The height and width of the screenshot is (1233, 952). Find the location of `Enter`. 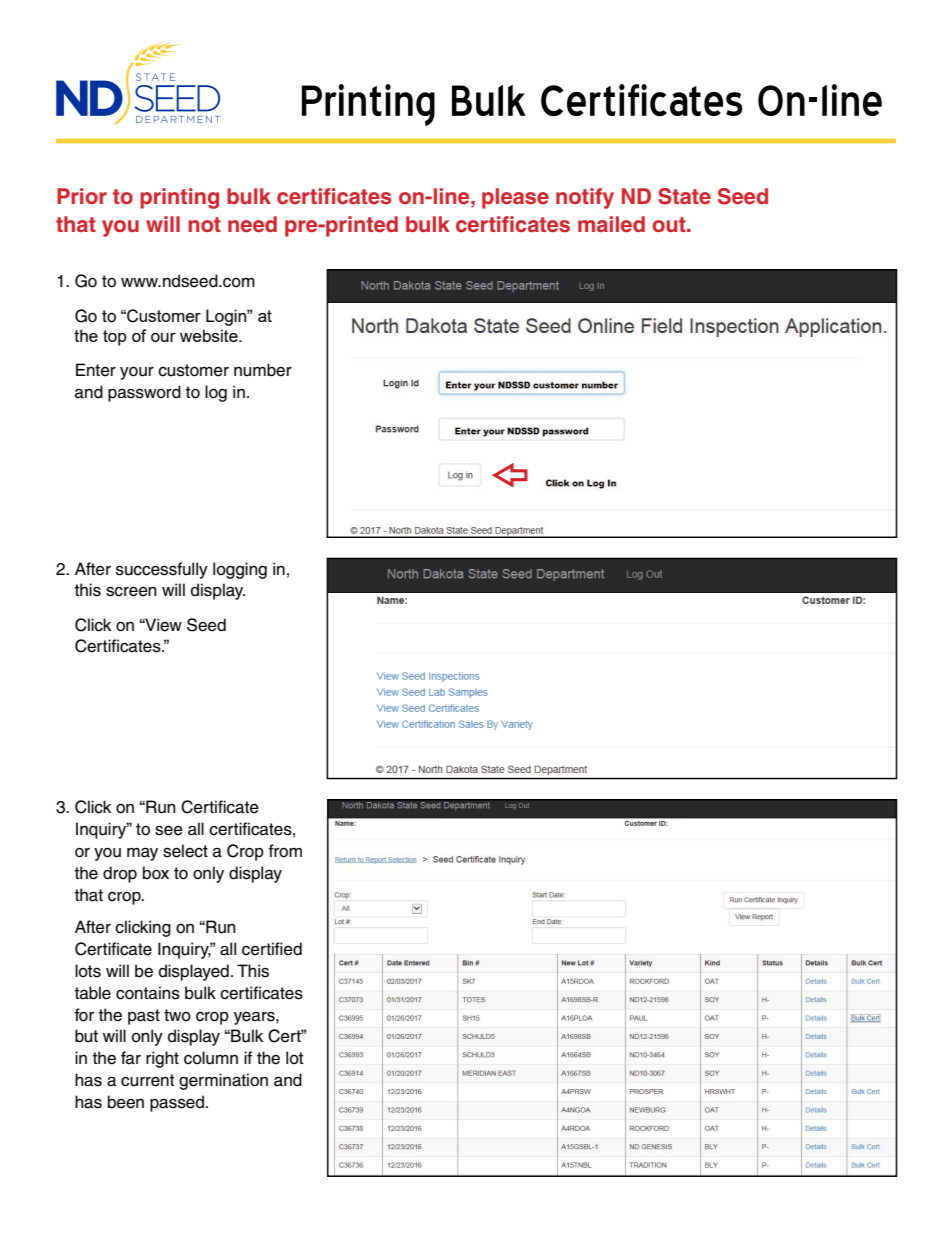

Enter is located at coordinates (96, 370).
